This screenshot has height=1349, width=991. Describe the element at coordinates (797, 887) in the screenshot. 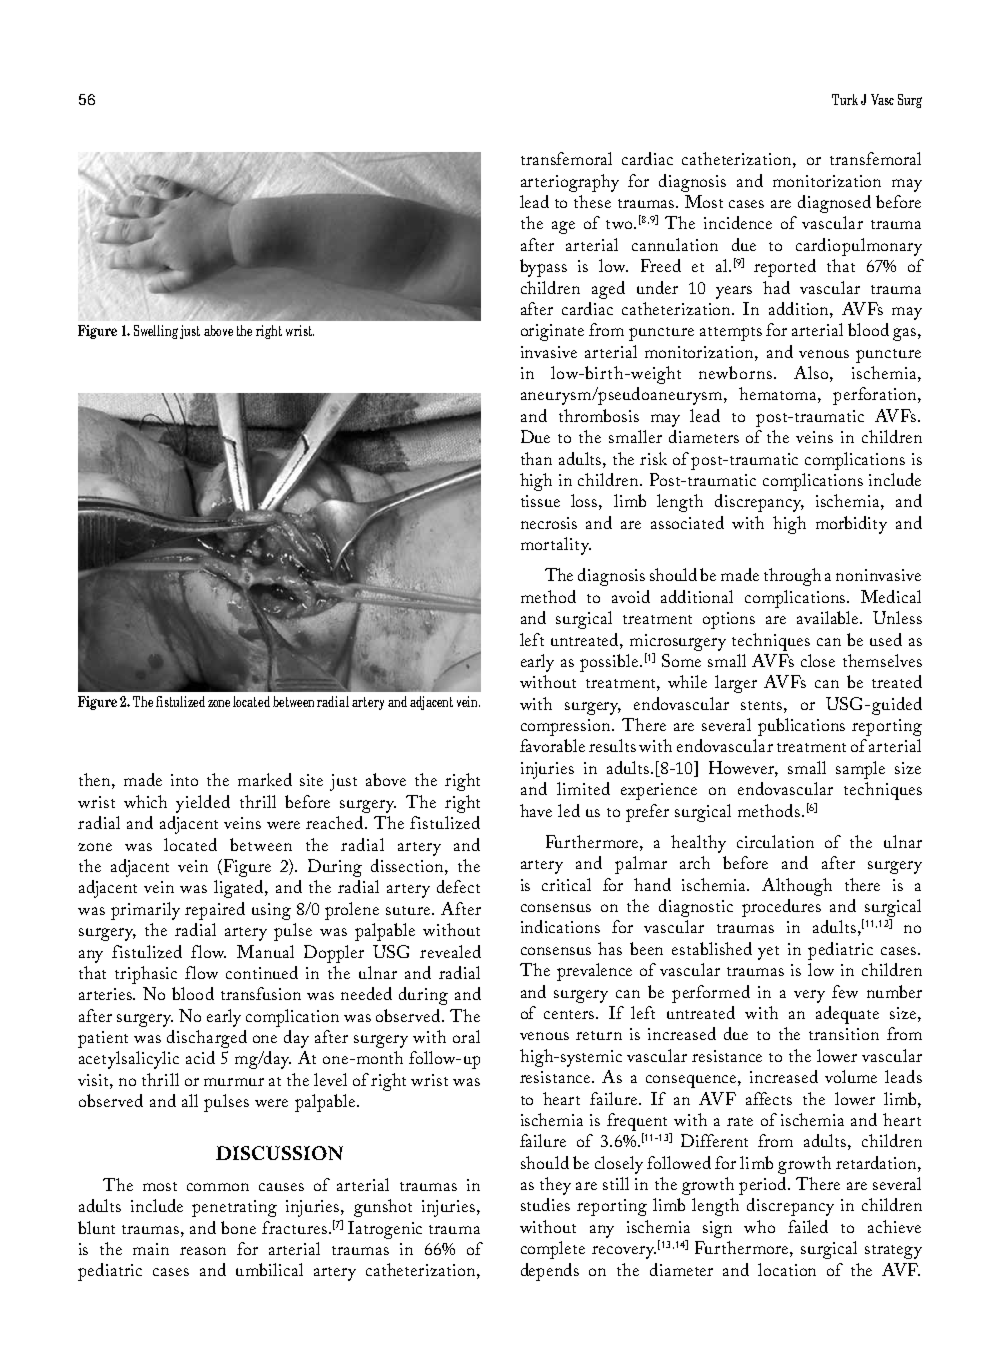

I see `Although` at that location.
